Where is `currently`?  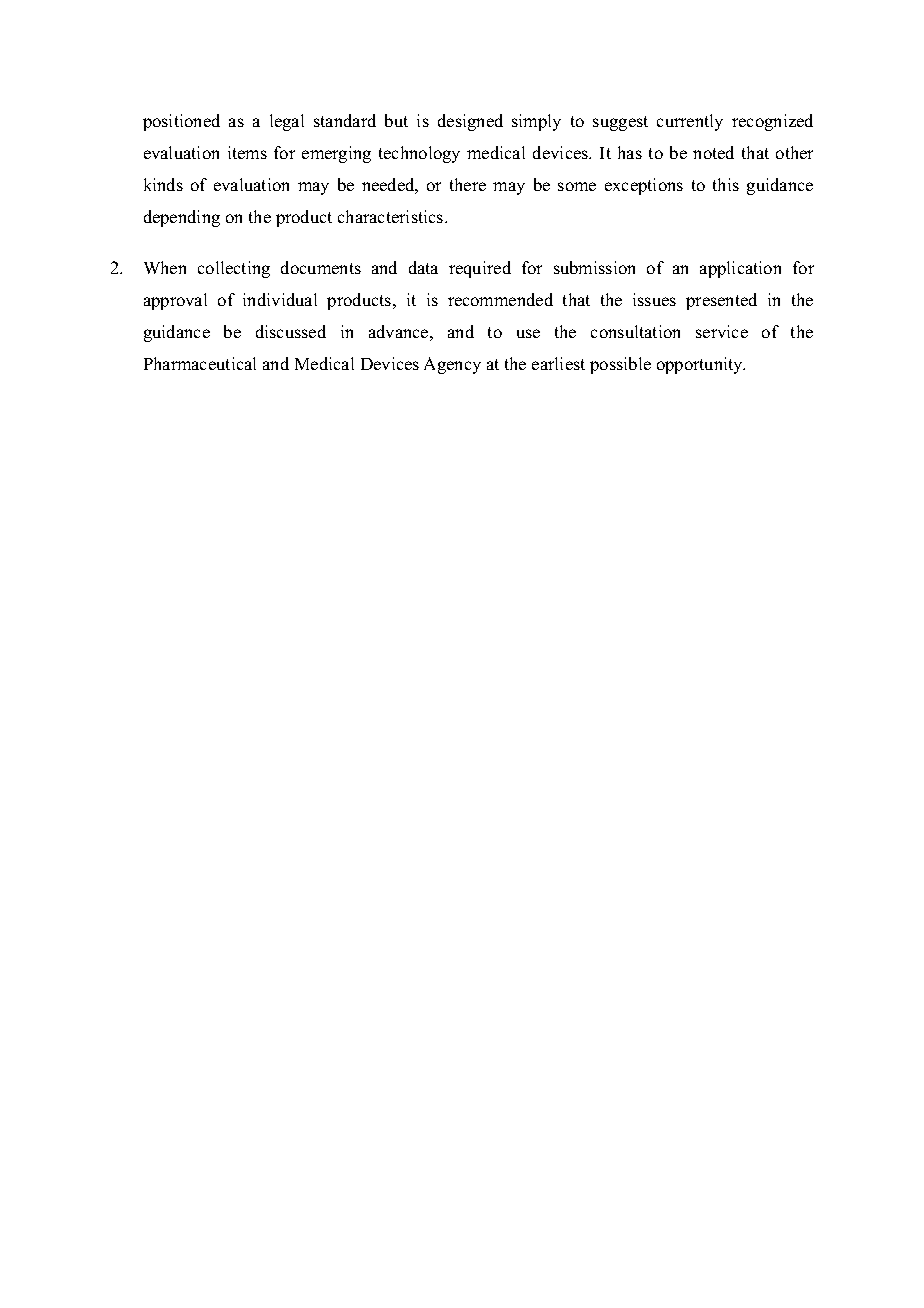 currently is located at coordinates (690, 122).
